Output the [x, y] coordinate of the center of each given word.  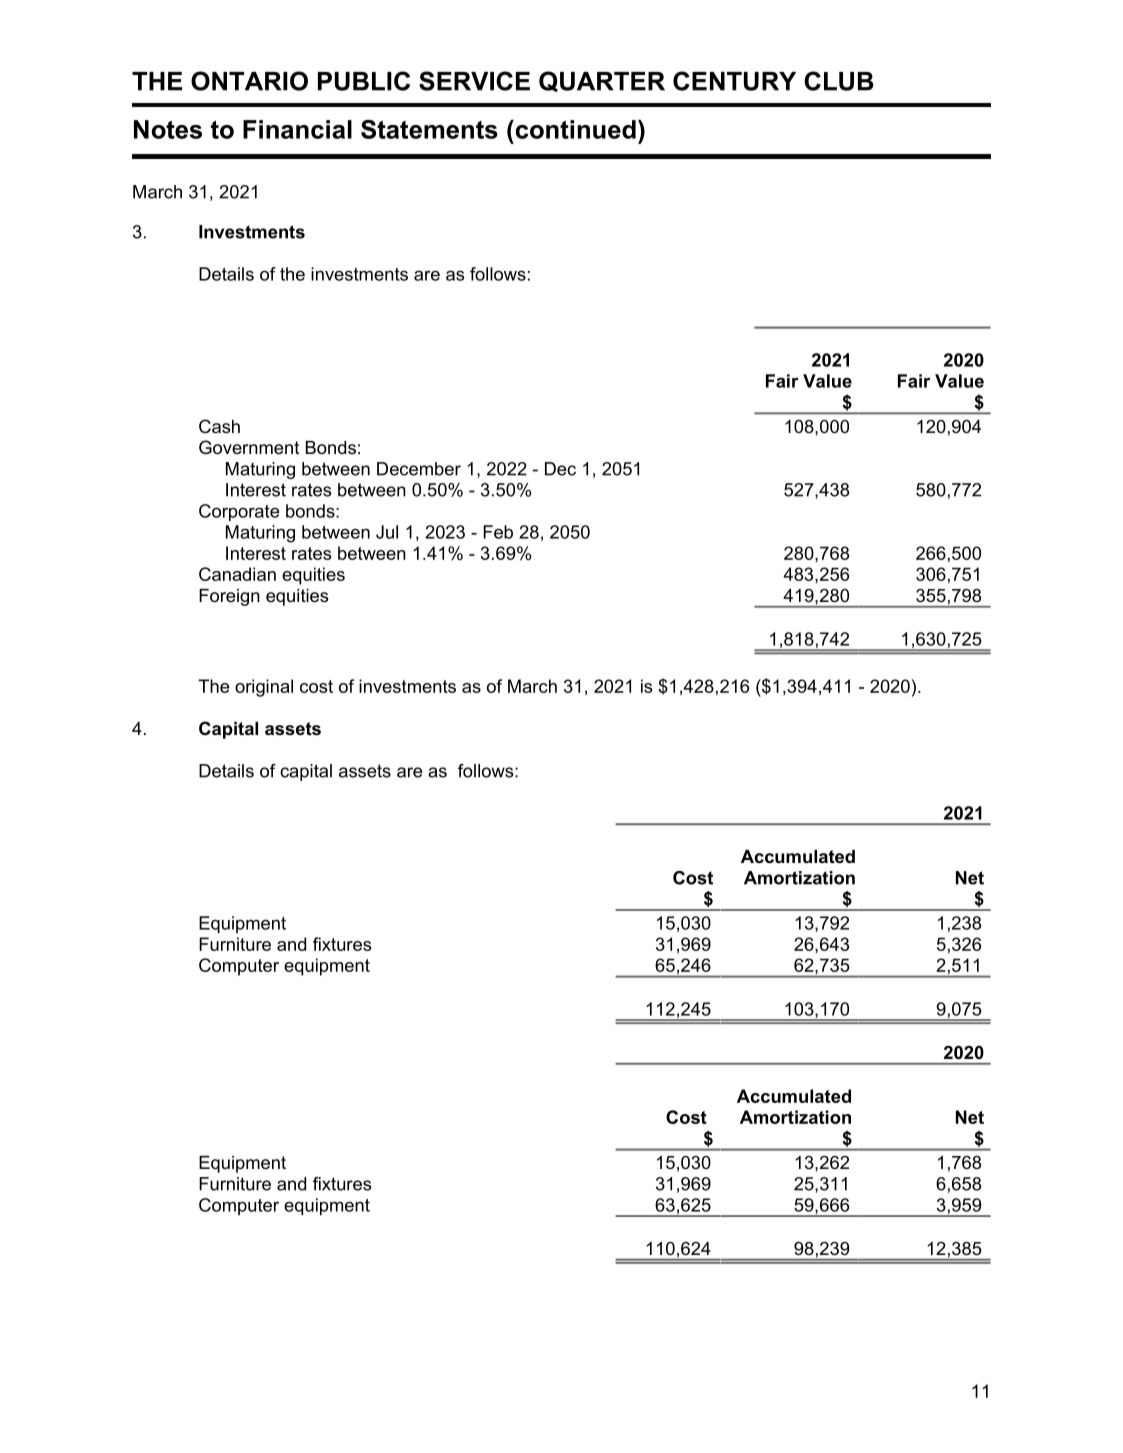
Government [249, 447]
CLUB [839, 81]
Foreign [229, 597]
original [264, 688]
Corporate [239, 512]
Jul [387, 532]
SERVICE [474, 81]
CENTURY [734, 81]
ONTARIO [249, 81]
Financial [297, 129]
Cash [219, 426]
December [419, 469]
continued [574, 129]
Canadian [237, 574]
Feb [498, 532]
